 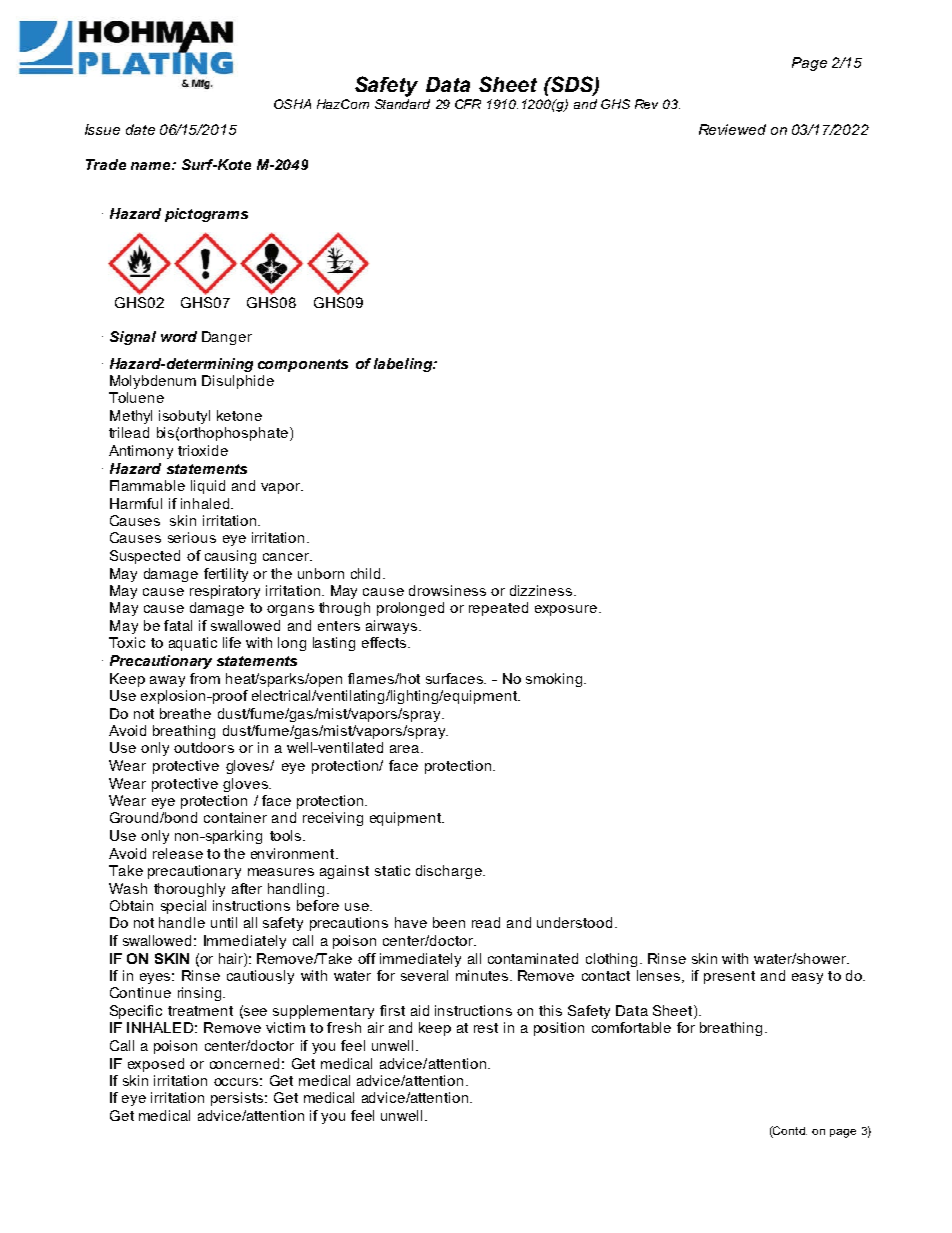 I want to click on trioxide, so click(x=203, y=450).
